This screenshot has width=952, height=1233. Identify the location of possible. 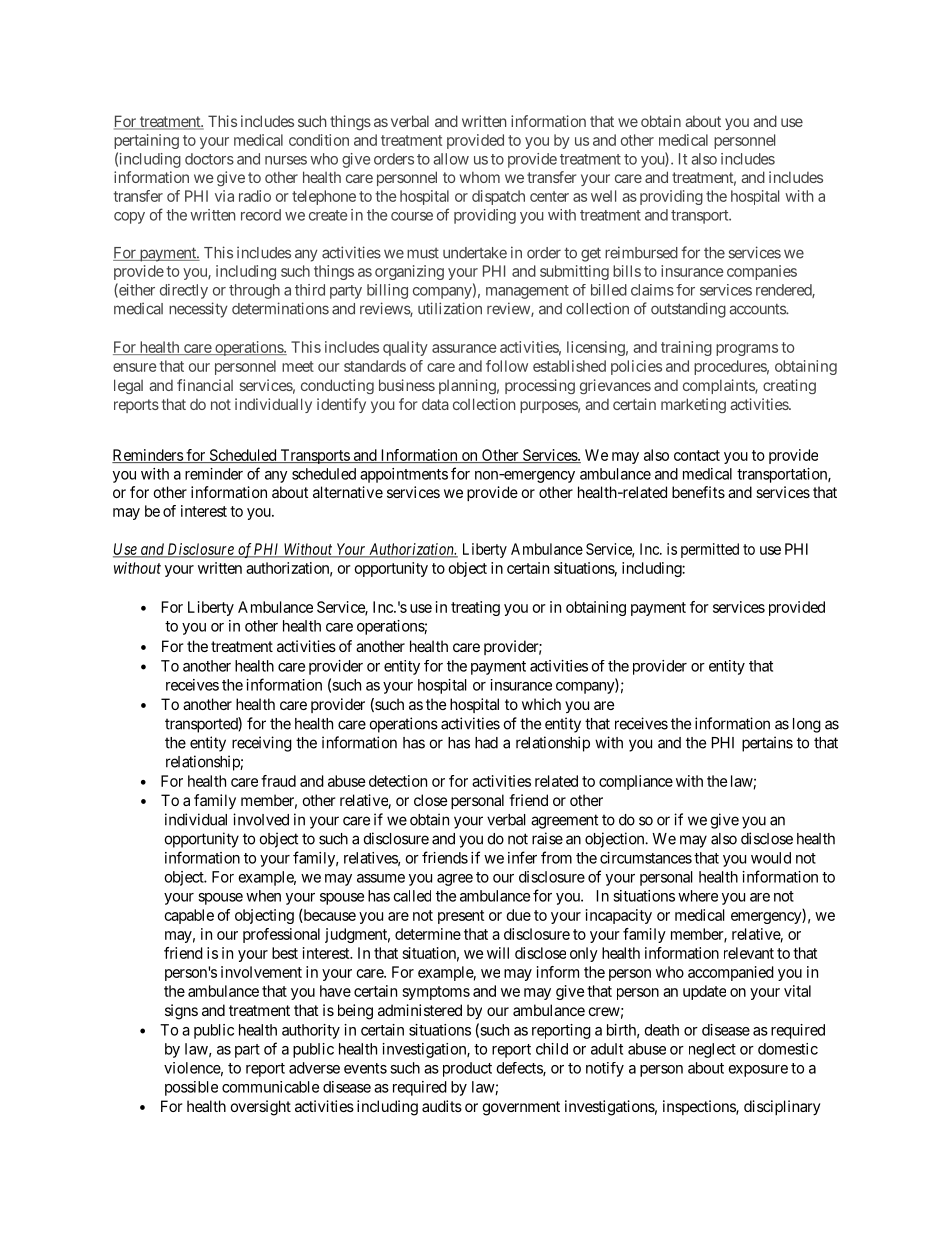
(191, 1088).
